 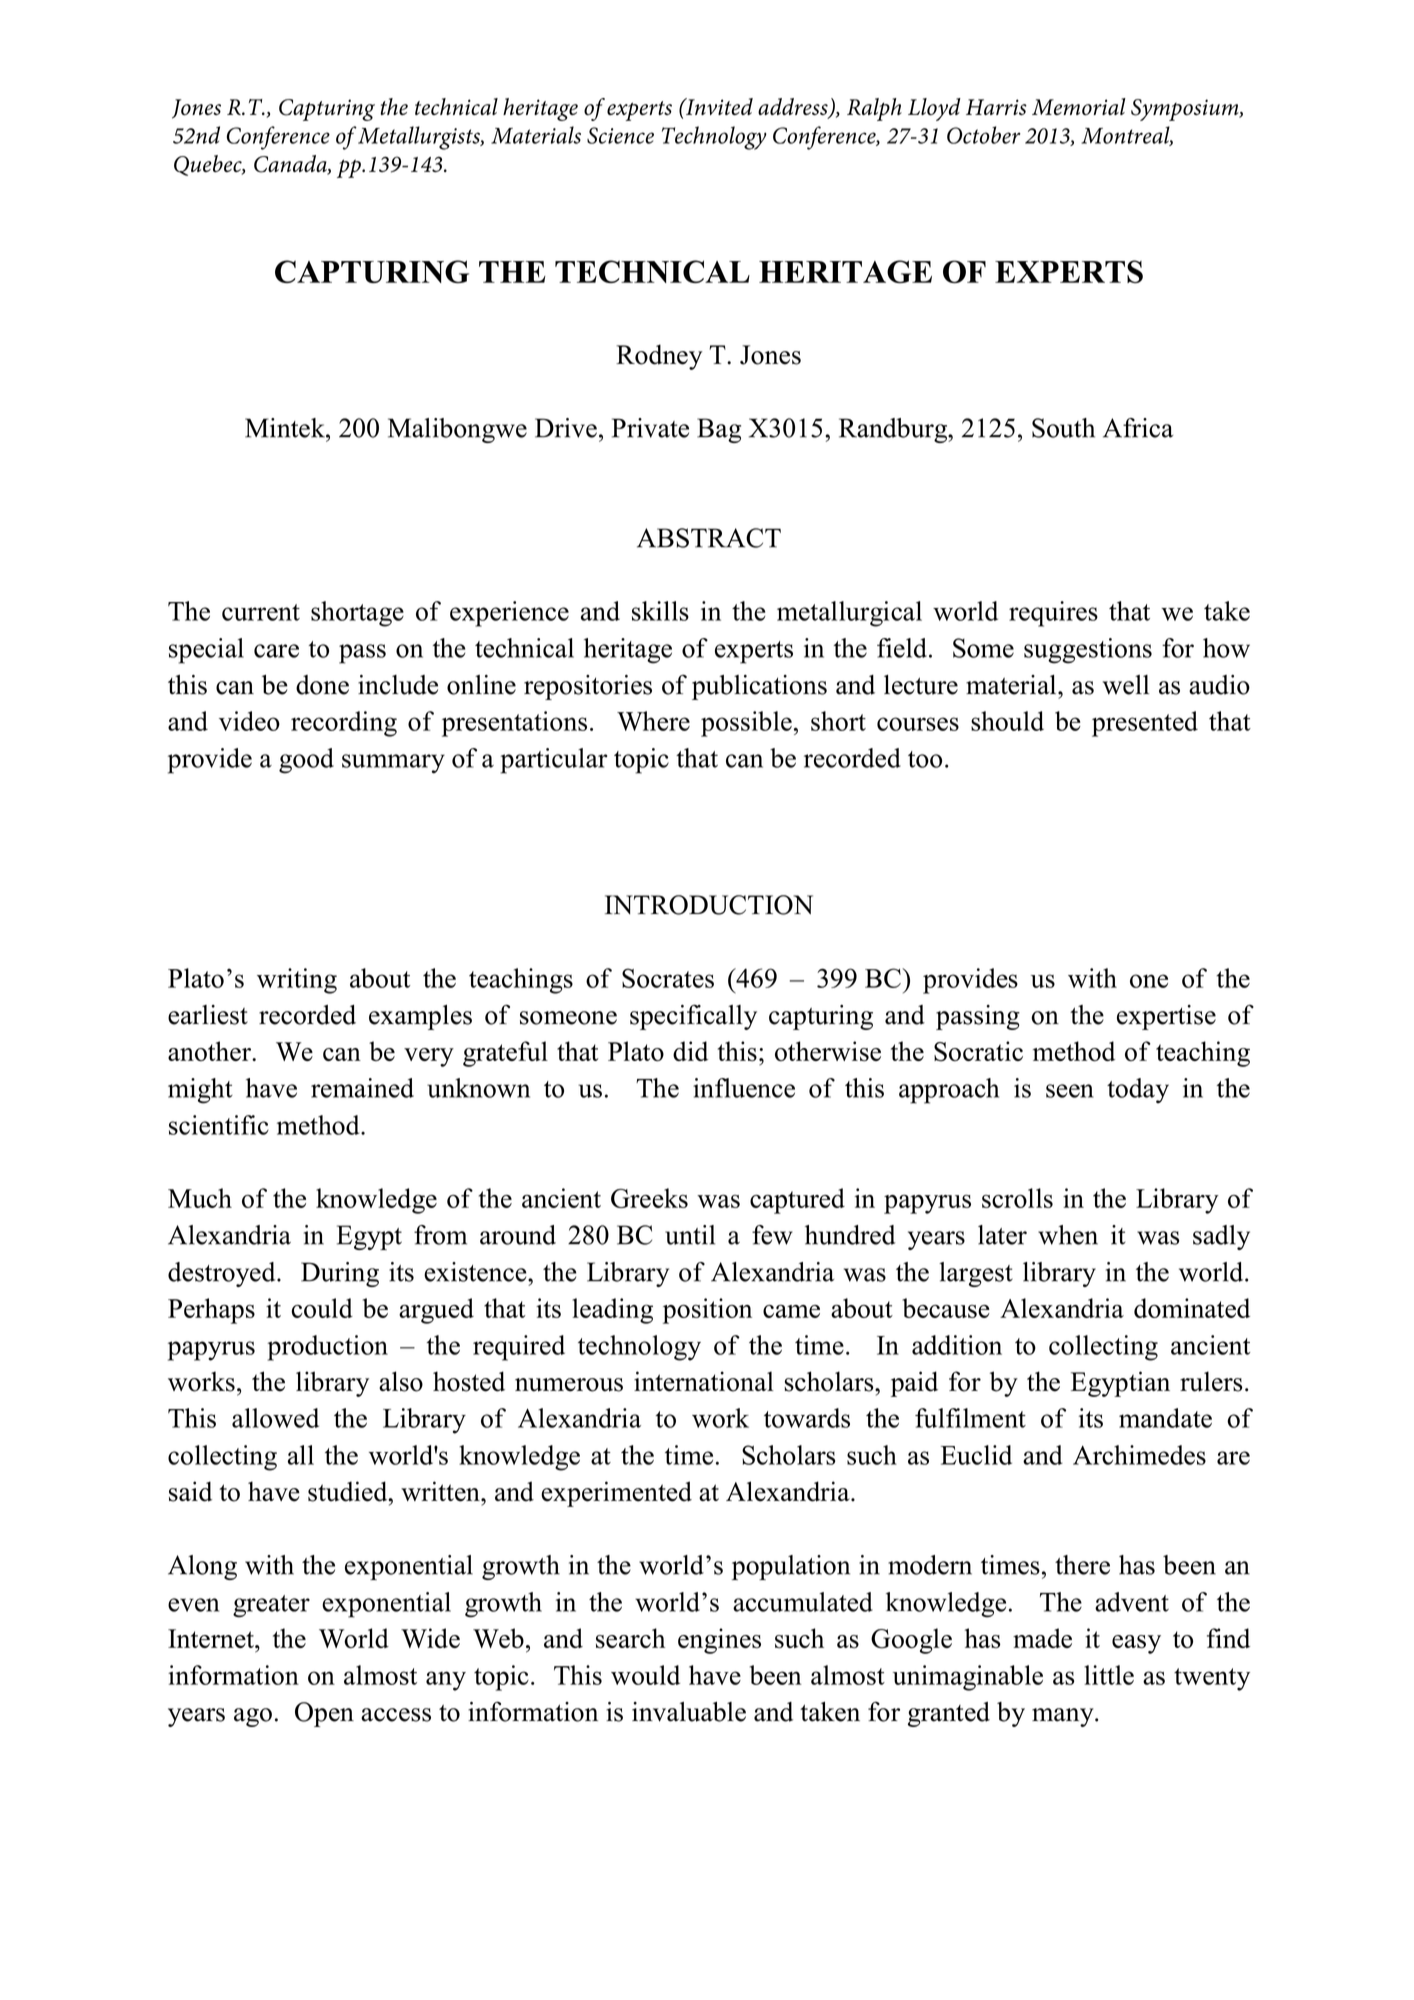 What do you see at coordinates (746, 724) in the document?
I see `possible` at bounding box center [746, 724].
